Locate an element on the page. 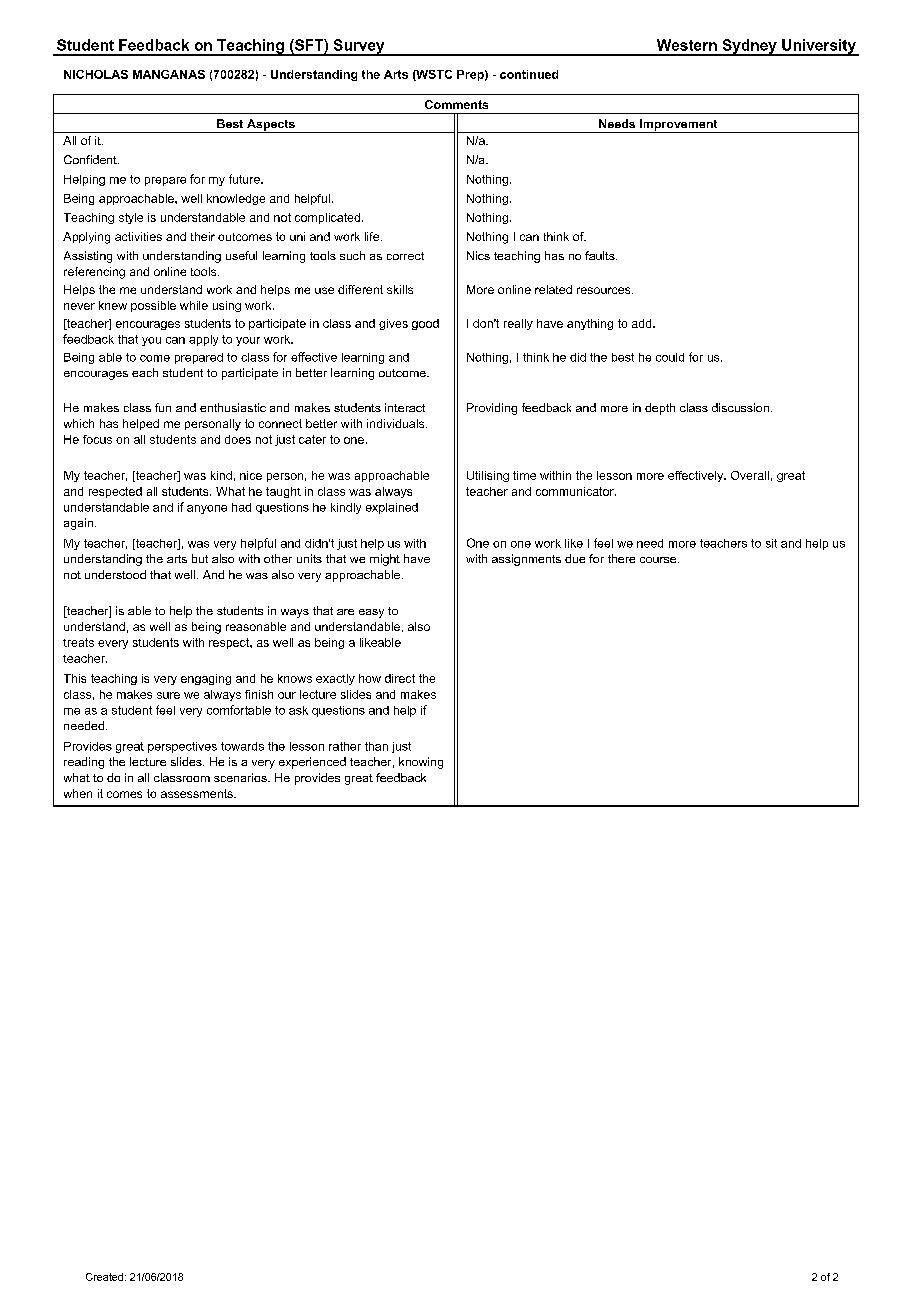  NICHOLAS is located at coordinates (96, 74).
